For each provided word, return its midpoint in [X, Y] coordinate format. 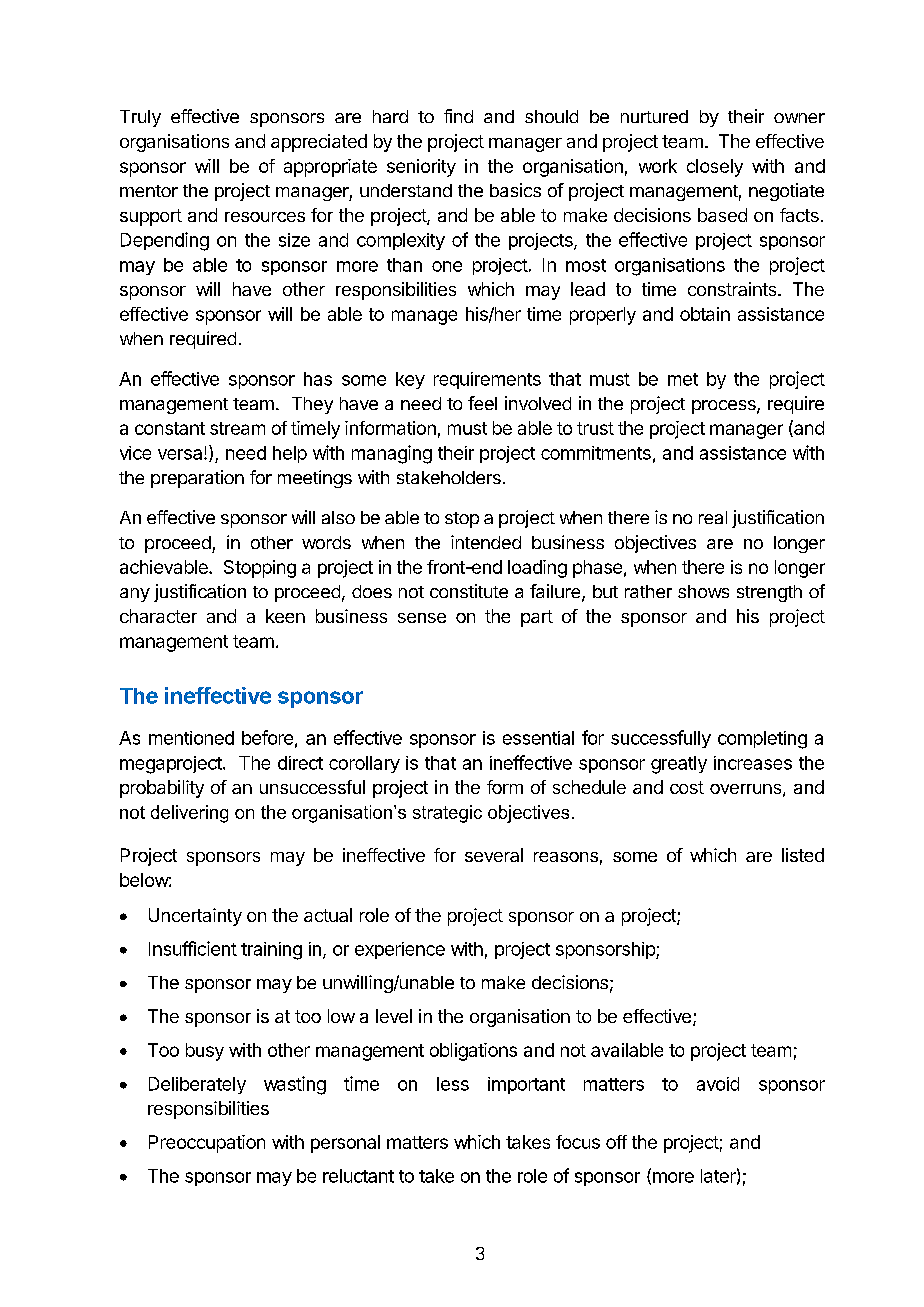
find [458, 116]
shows [703, 591]
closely [715, 168]
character [158, 616]
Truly [140, 118]
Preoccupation [207, 1144]
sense [422, 618]
